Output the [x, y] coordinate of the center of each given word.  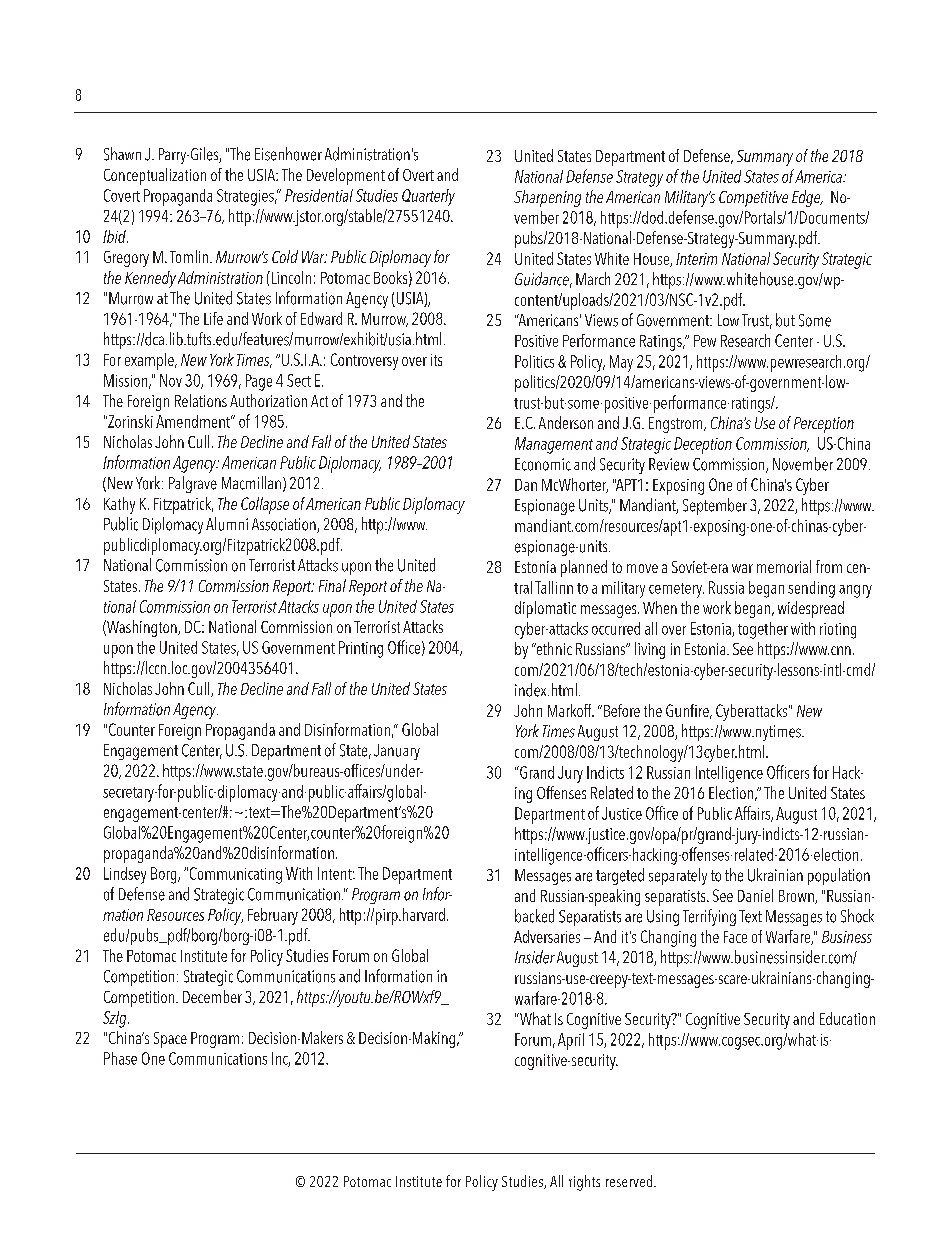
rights [584, 1183]
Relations [201, 400]
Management [554, 445]
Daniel [755, 895]
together [763, 630]
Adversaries [547, 936]
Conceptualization [155, 176]
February [273, 916]
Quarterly [428, 197]
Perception [824, 425]
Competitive [753, 199]
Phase [120, 1058]
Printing [361, 649]
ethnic [553, 648]
